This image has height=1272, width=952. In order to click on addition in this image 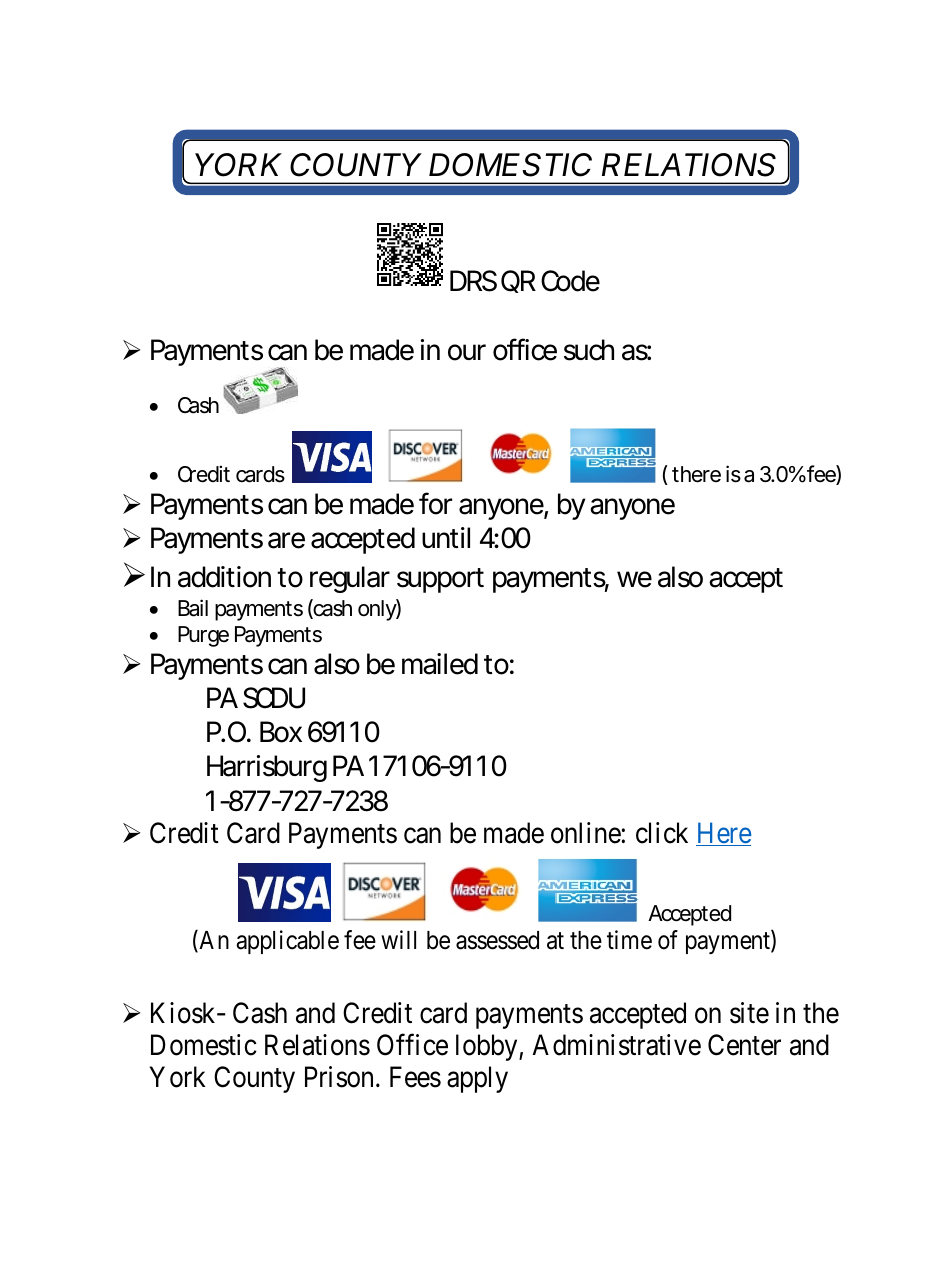, I will do `click(224, 577)`.
